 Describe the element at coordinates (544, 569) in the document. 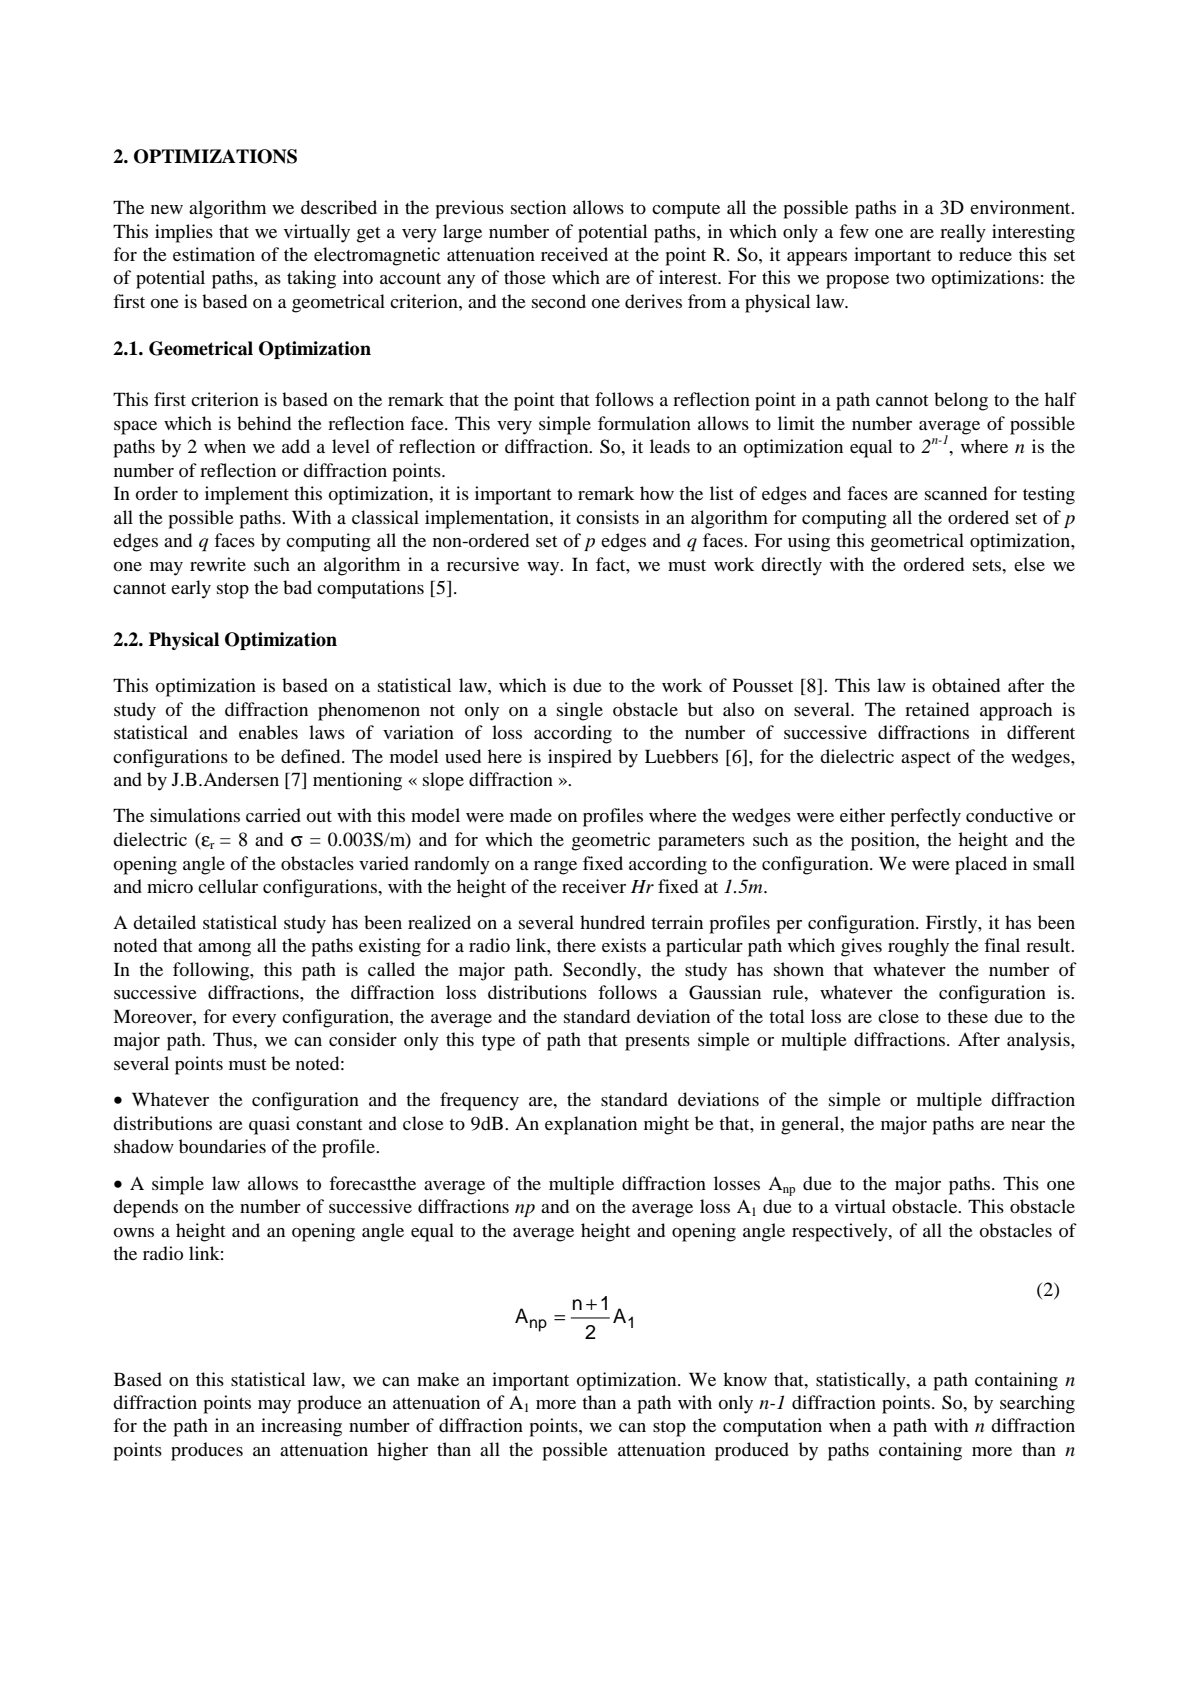

I see `way` at that location.
